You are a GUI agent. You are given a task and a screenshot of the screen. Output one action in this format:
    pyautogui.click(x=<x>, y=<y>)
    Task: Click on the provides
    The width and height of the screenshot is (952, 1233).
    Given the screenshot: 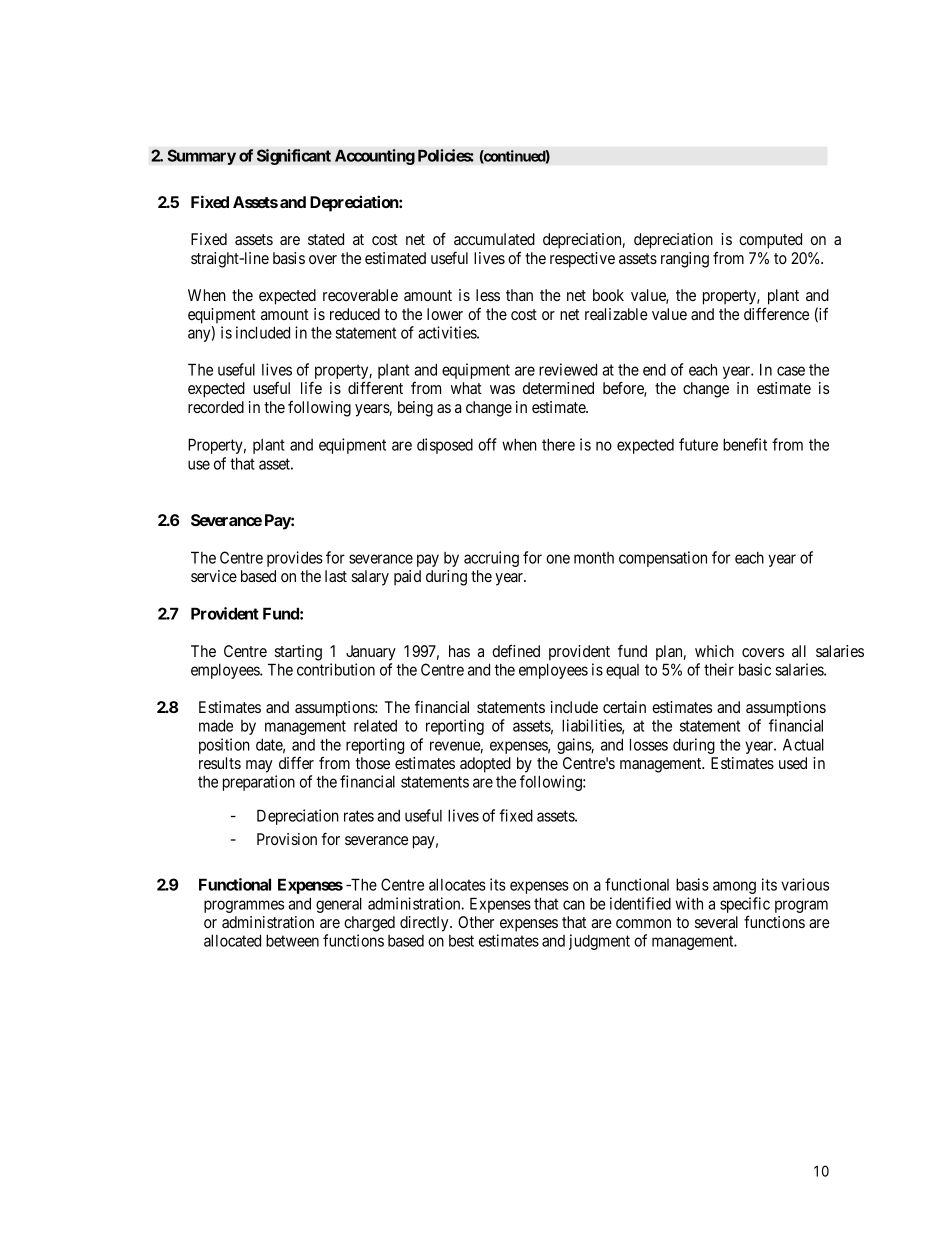 What is the action you would take?
    pyautogui.click(x=295, y=559)
